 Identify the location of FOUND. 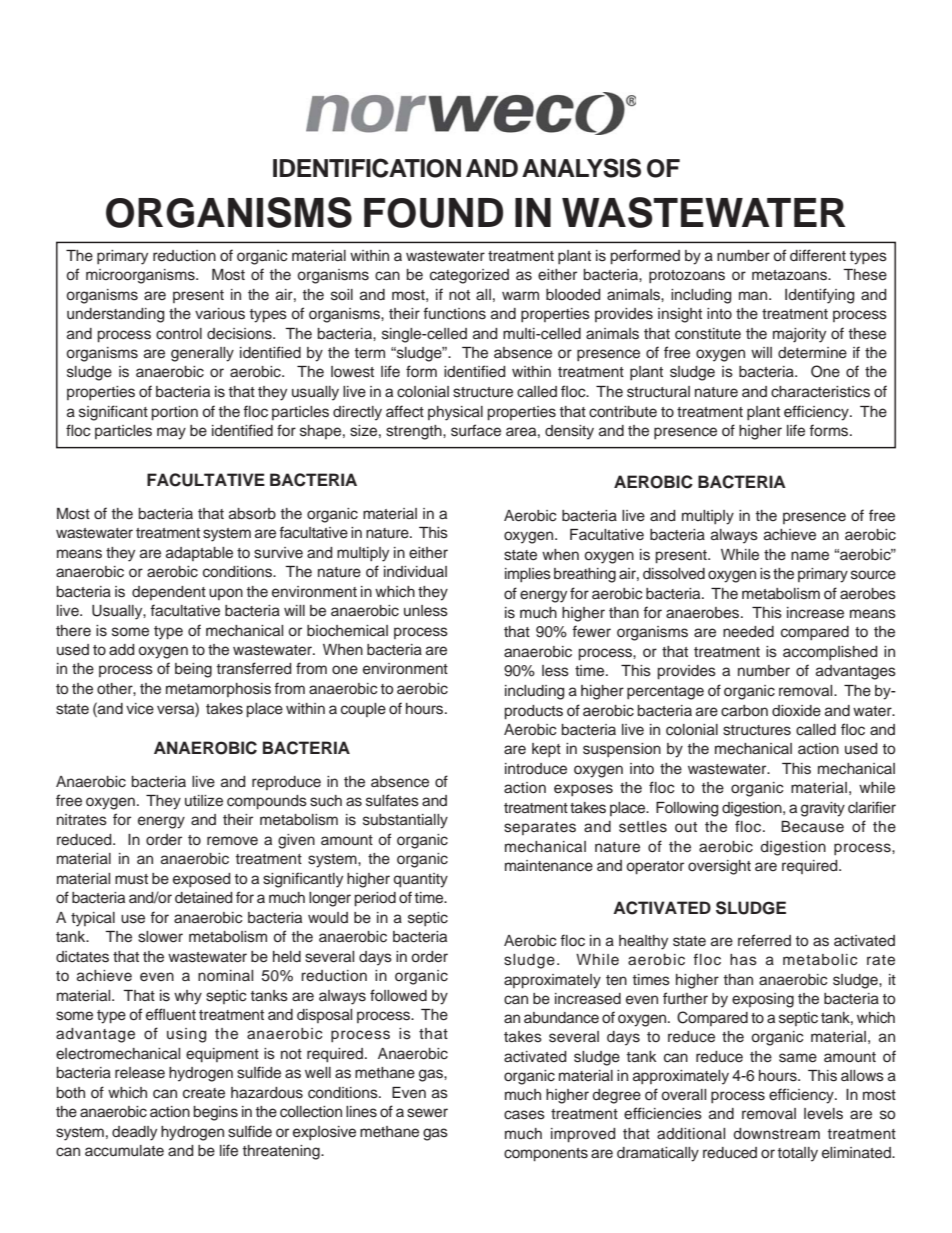
(433, 213).
